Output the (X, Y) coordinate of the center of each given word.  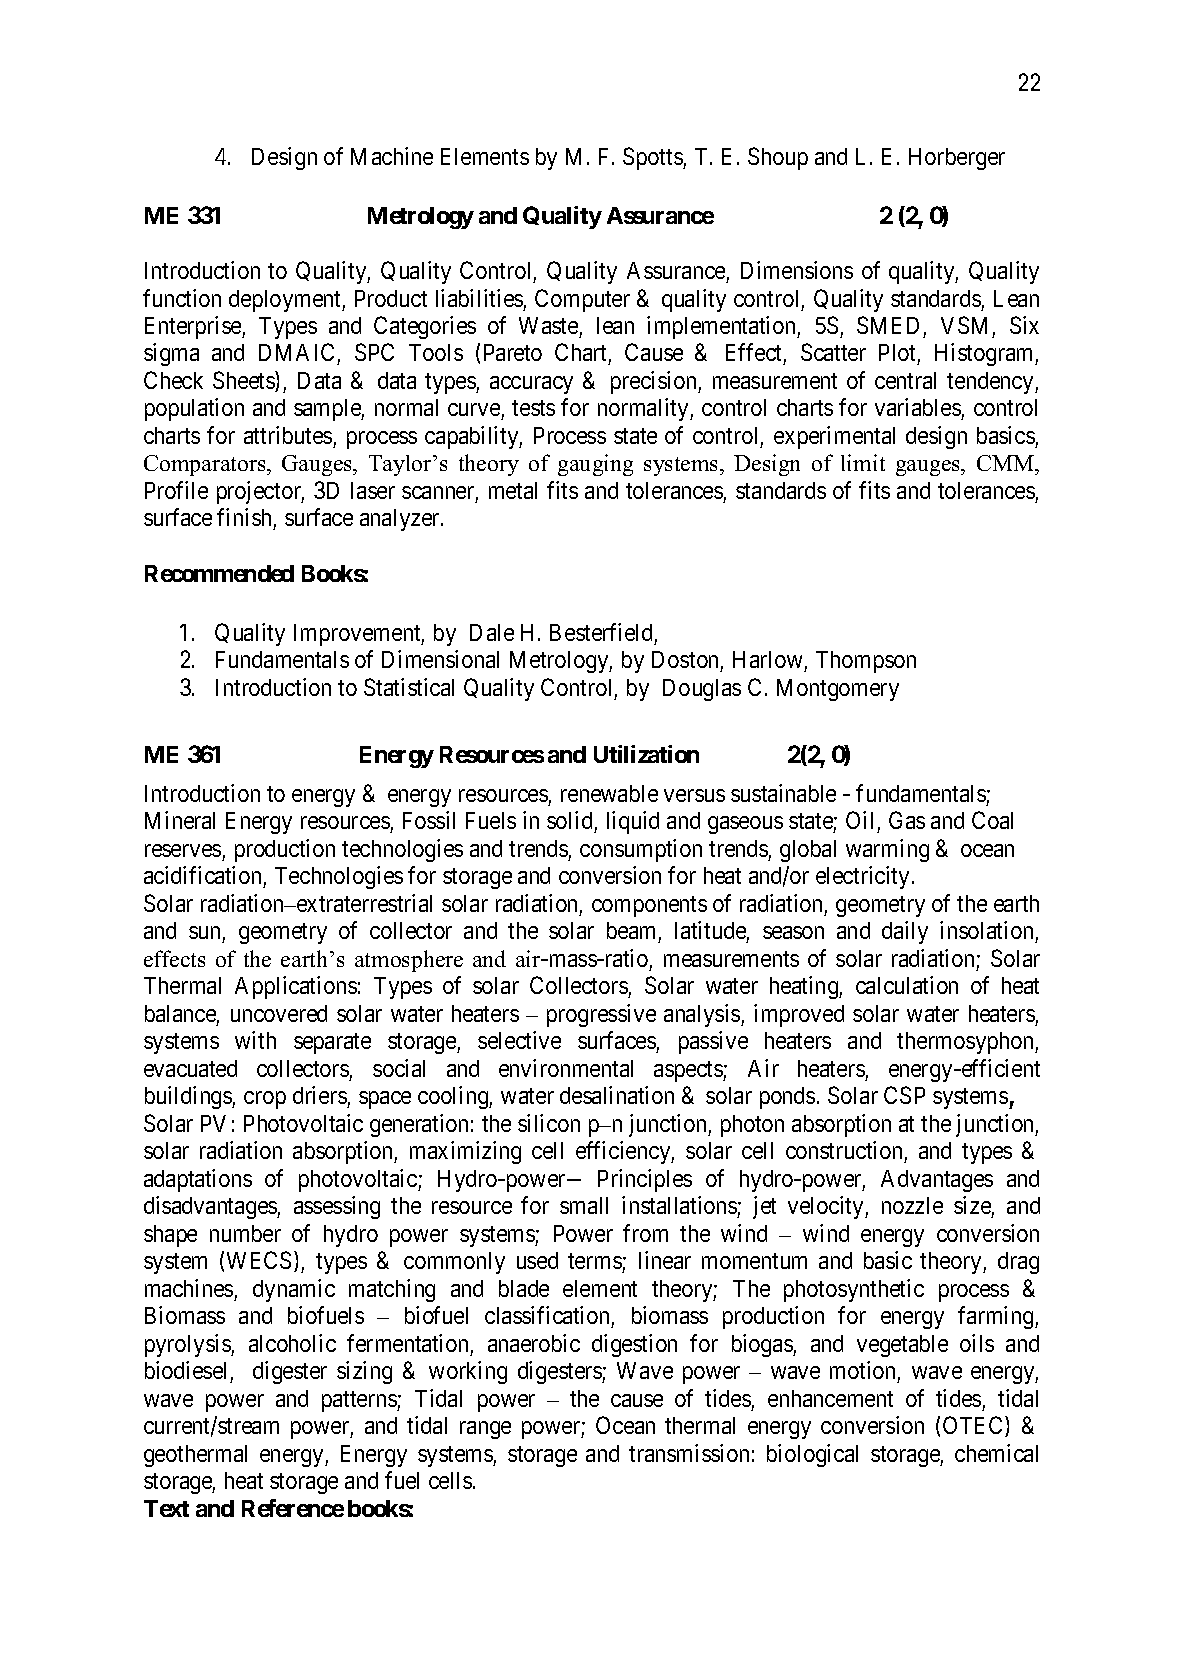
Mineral (180, 820)
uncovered (279, 1013)
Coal (992, 820)
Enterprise (194, 327)
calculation (907, 985)
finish (244, 517)
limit (863, 462)
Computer (582, 300)
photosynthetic (854, 1290)
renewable (609, 793)
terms (595, 1263)
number (245, 1233)
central (905, 380)
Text (166, 1508)
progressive (601, 1015)
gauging (595, 465)
